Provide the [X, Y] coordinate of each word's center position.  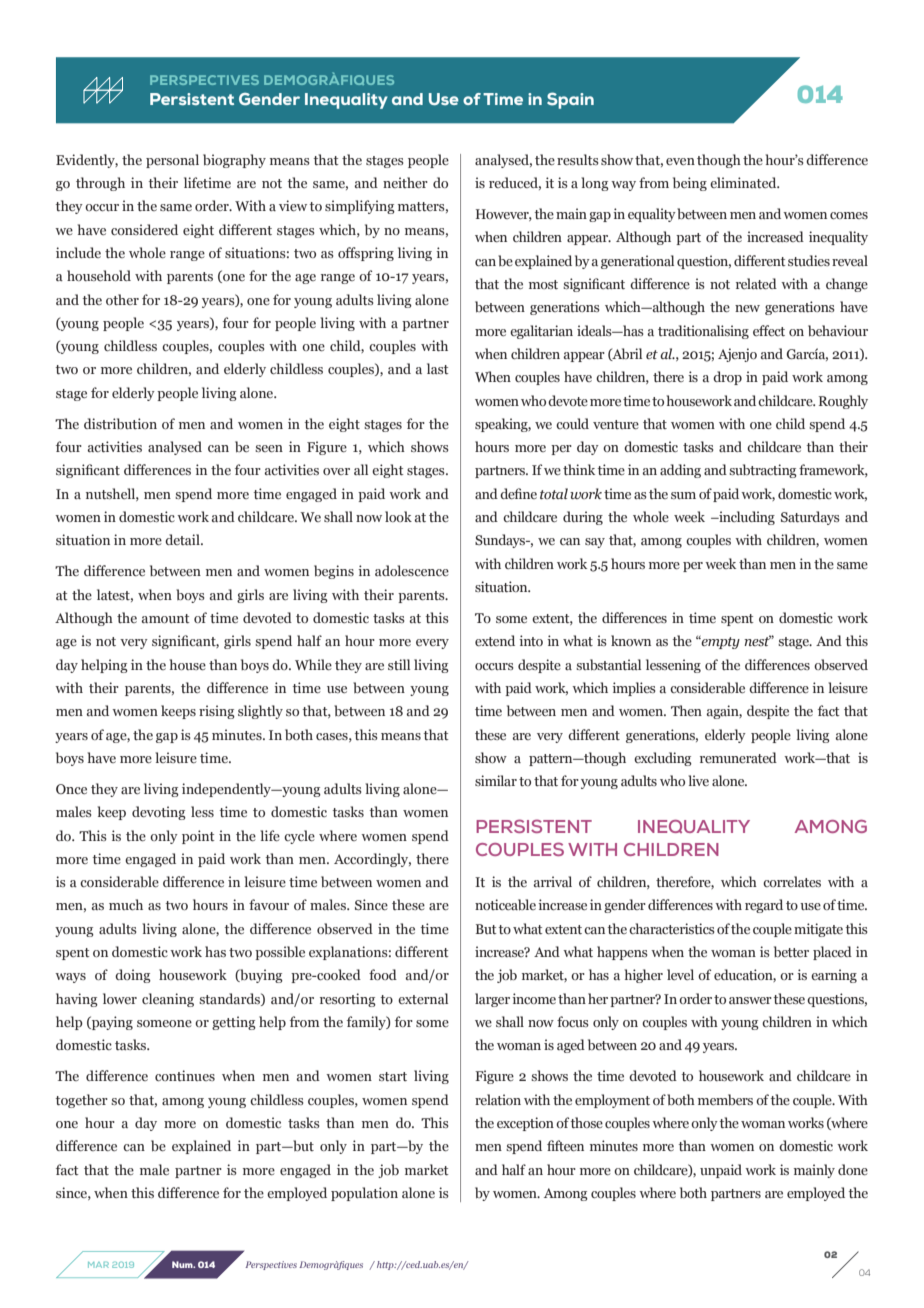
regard [764, 906]
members [725, 1099]
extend [495, 640]
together [82, 1101]
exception [525, 1124]
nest [758, 641]
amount [165, 618]
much [126, 904]
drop [727, 378]
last [438, 368]
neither [405, 182]
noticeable [505, 904]
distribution [120, 423]
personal [172, 161]
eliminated [744, 182]
